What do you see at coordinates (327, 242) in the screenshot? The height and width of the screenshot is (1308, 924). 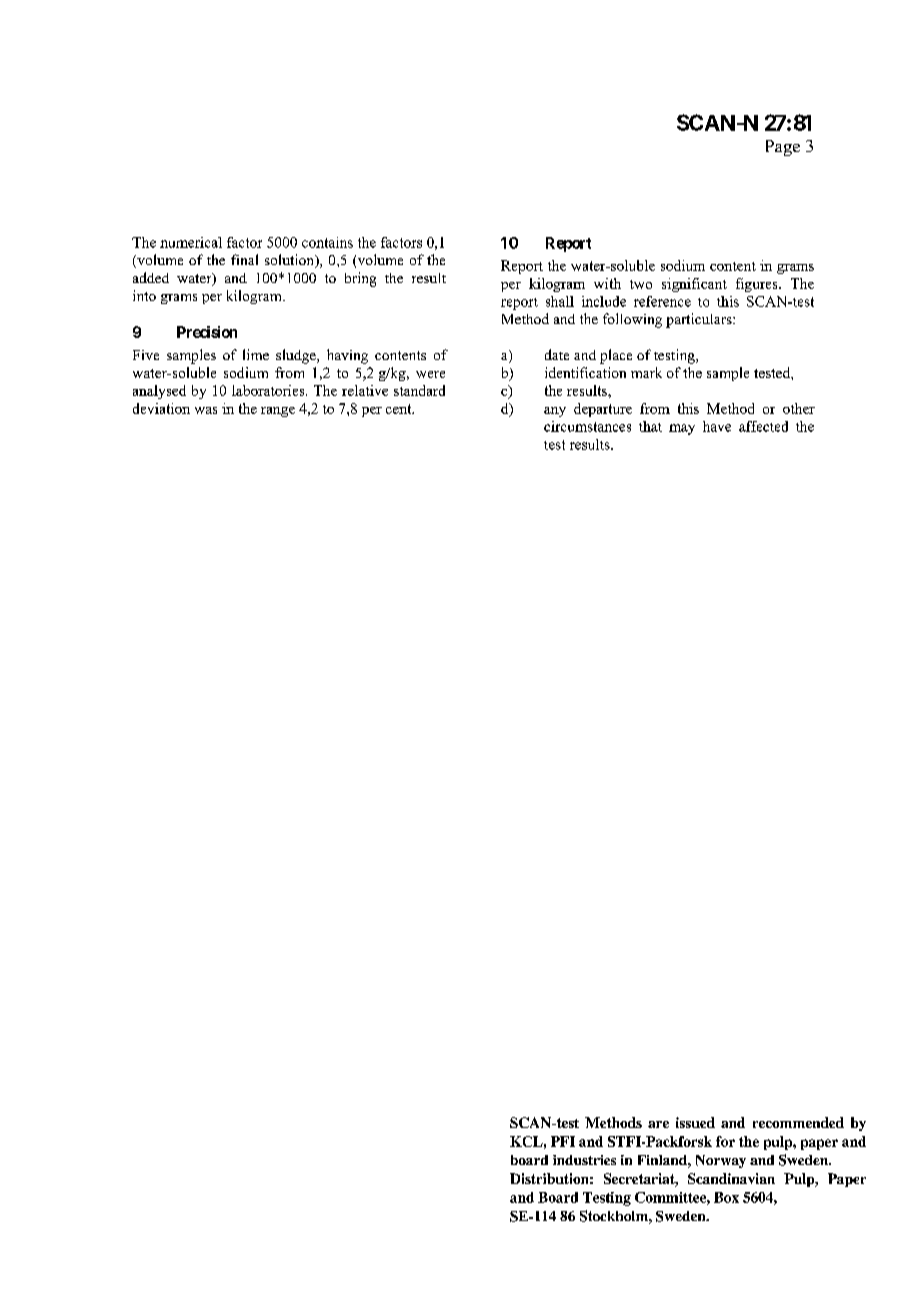 I see `contains` at bounding box center [327, 242].
